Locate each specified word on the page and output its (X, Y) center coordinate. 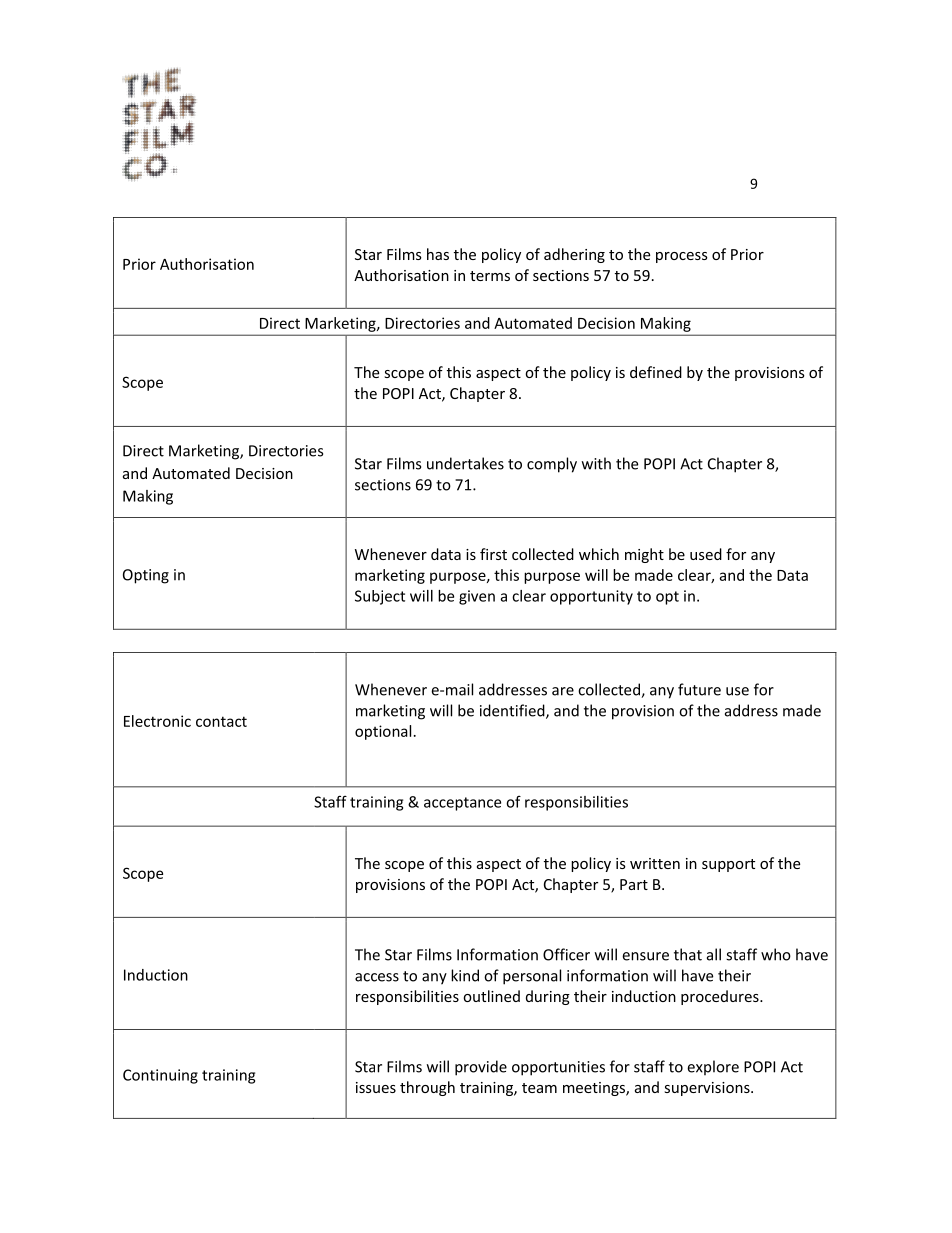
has (438, 254)
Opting (146, 576)
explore (713, 1068)
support (728, 865)
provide (481, 1068)
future (699, 689)
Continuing (160, 1076)
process (682, 257)
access (377, 977)
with (596, 463)
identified (513, 711)
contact (221, 721)
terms (490, 276)
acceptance (462, 804)
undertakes (465, 463)
